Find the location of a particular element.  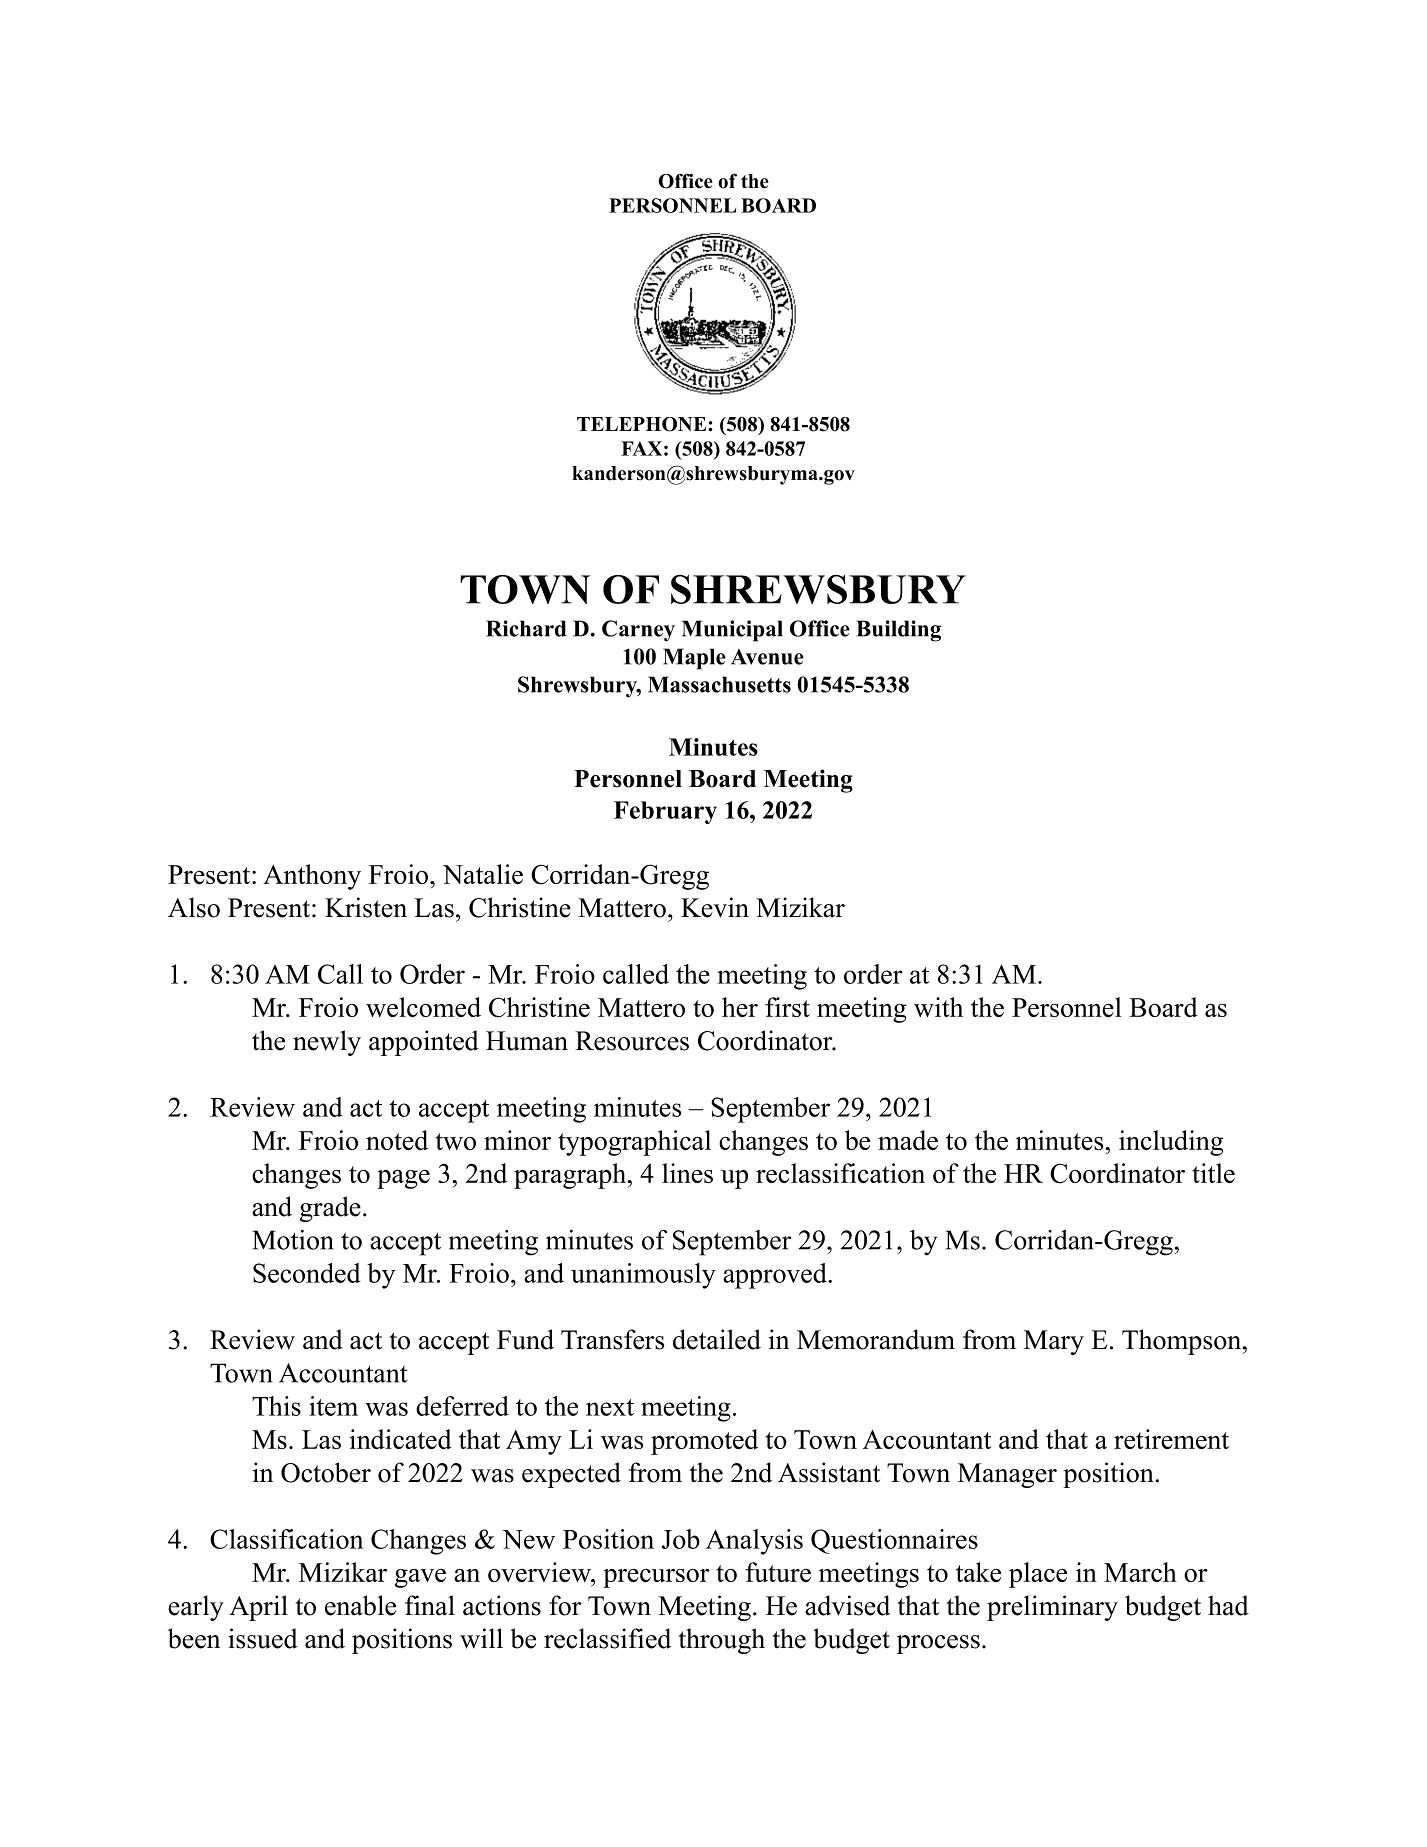

grade is located at coordinates (330, 1209).
